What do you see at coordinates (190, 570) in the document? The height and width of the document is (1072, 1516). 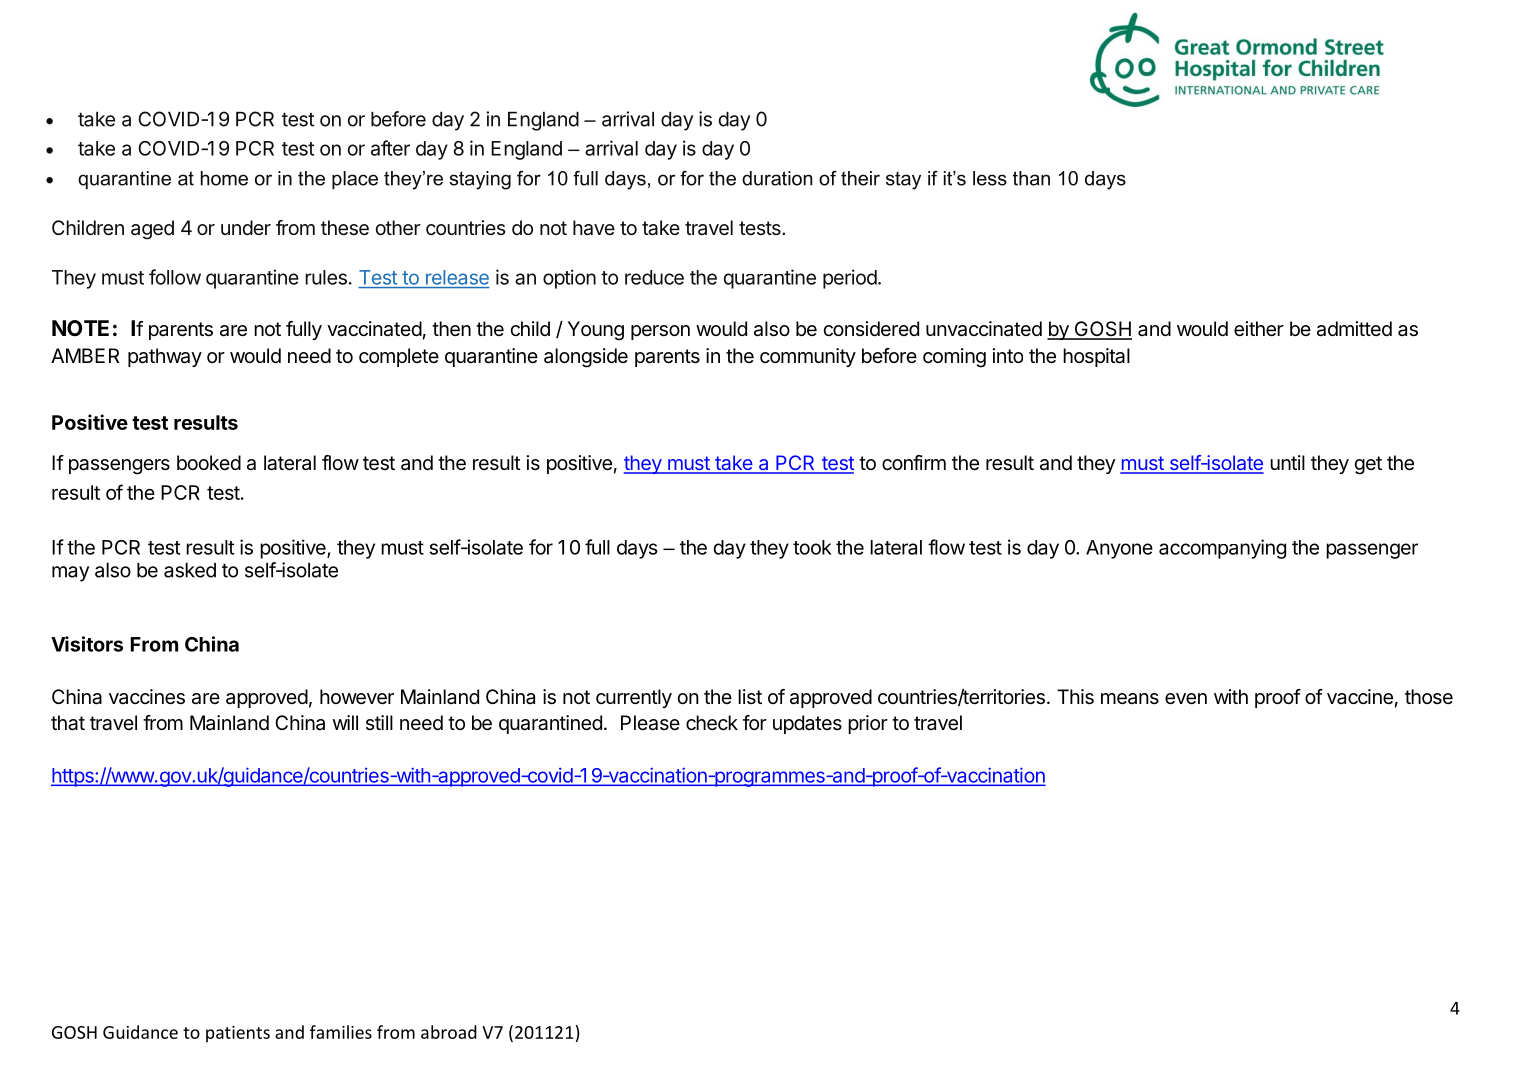 I see `asked` at bounding box center [190, 570].
